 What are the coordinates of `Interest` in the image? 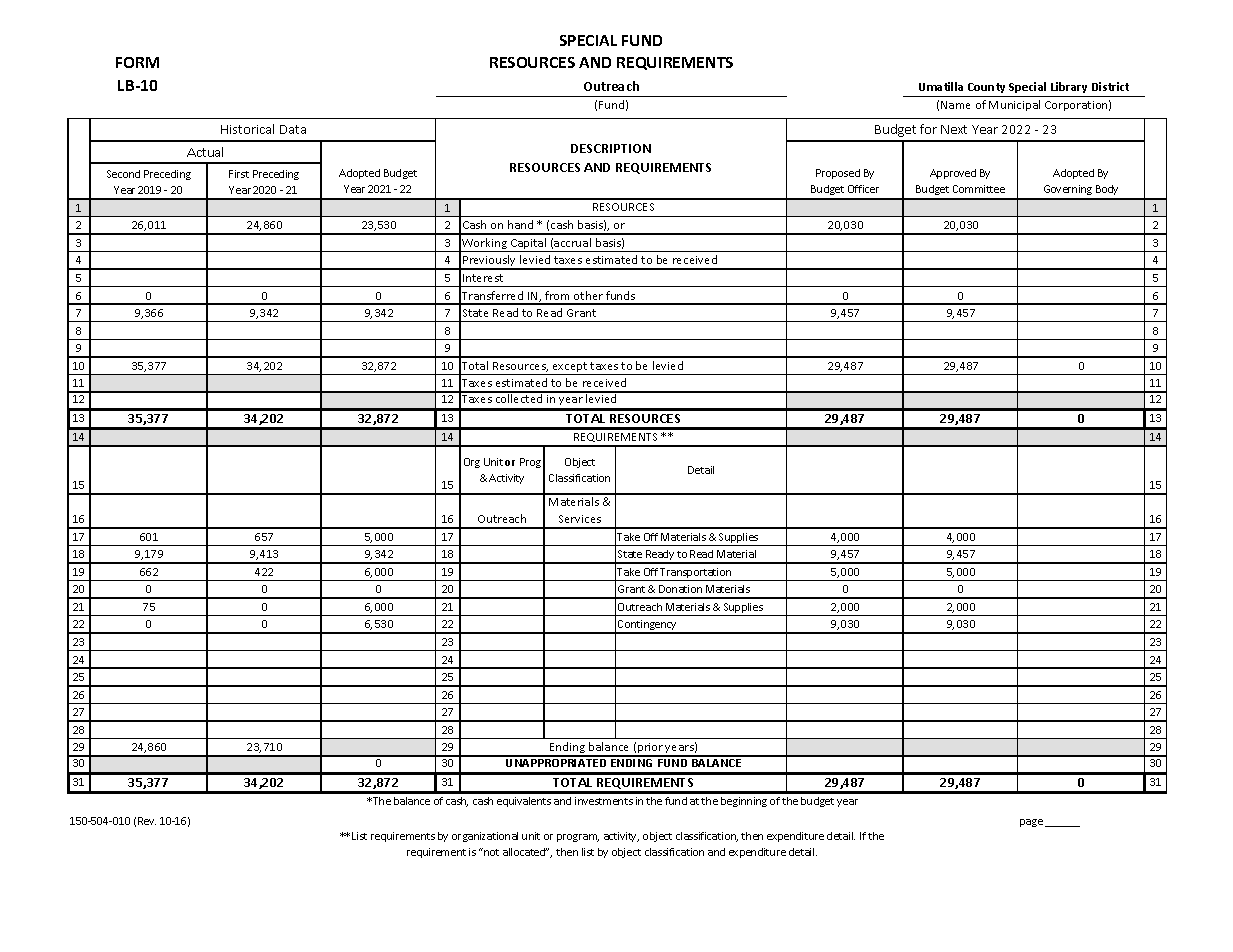 It's located at (483, 278).
